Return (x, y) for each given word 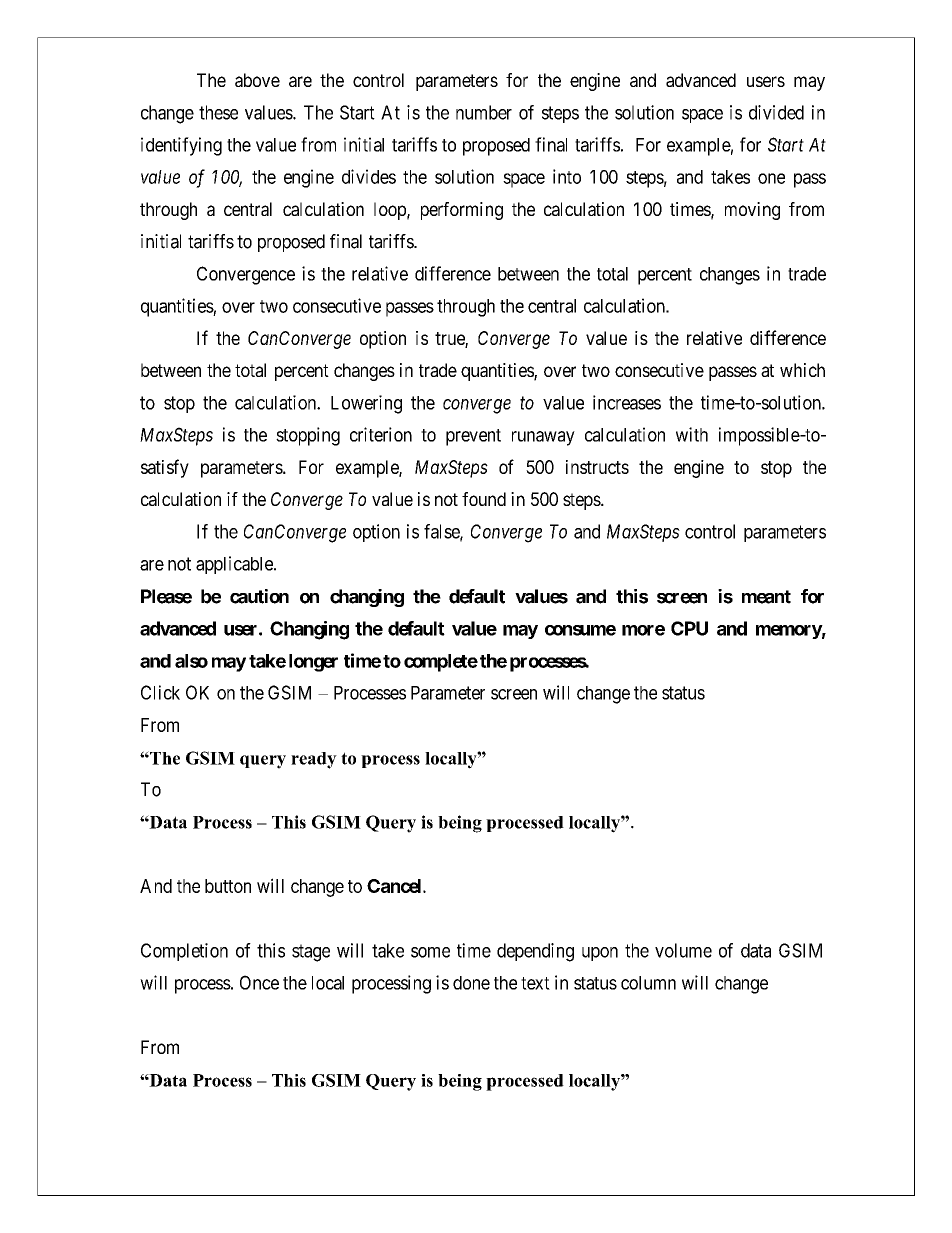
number (484, 112)
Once (259, 982)
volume (683, 950)
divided (776, 112)
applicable (235, 565)
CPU (689, 628)
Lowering (366, 404)
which (802, 370)
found (484, 499)
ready (314, 760)
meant (766, 597)
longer (313, 663)
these (218, 112)
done (471, 983)
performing (462, 211)
